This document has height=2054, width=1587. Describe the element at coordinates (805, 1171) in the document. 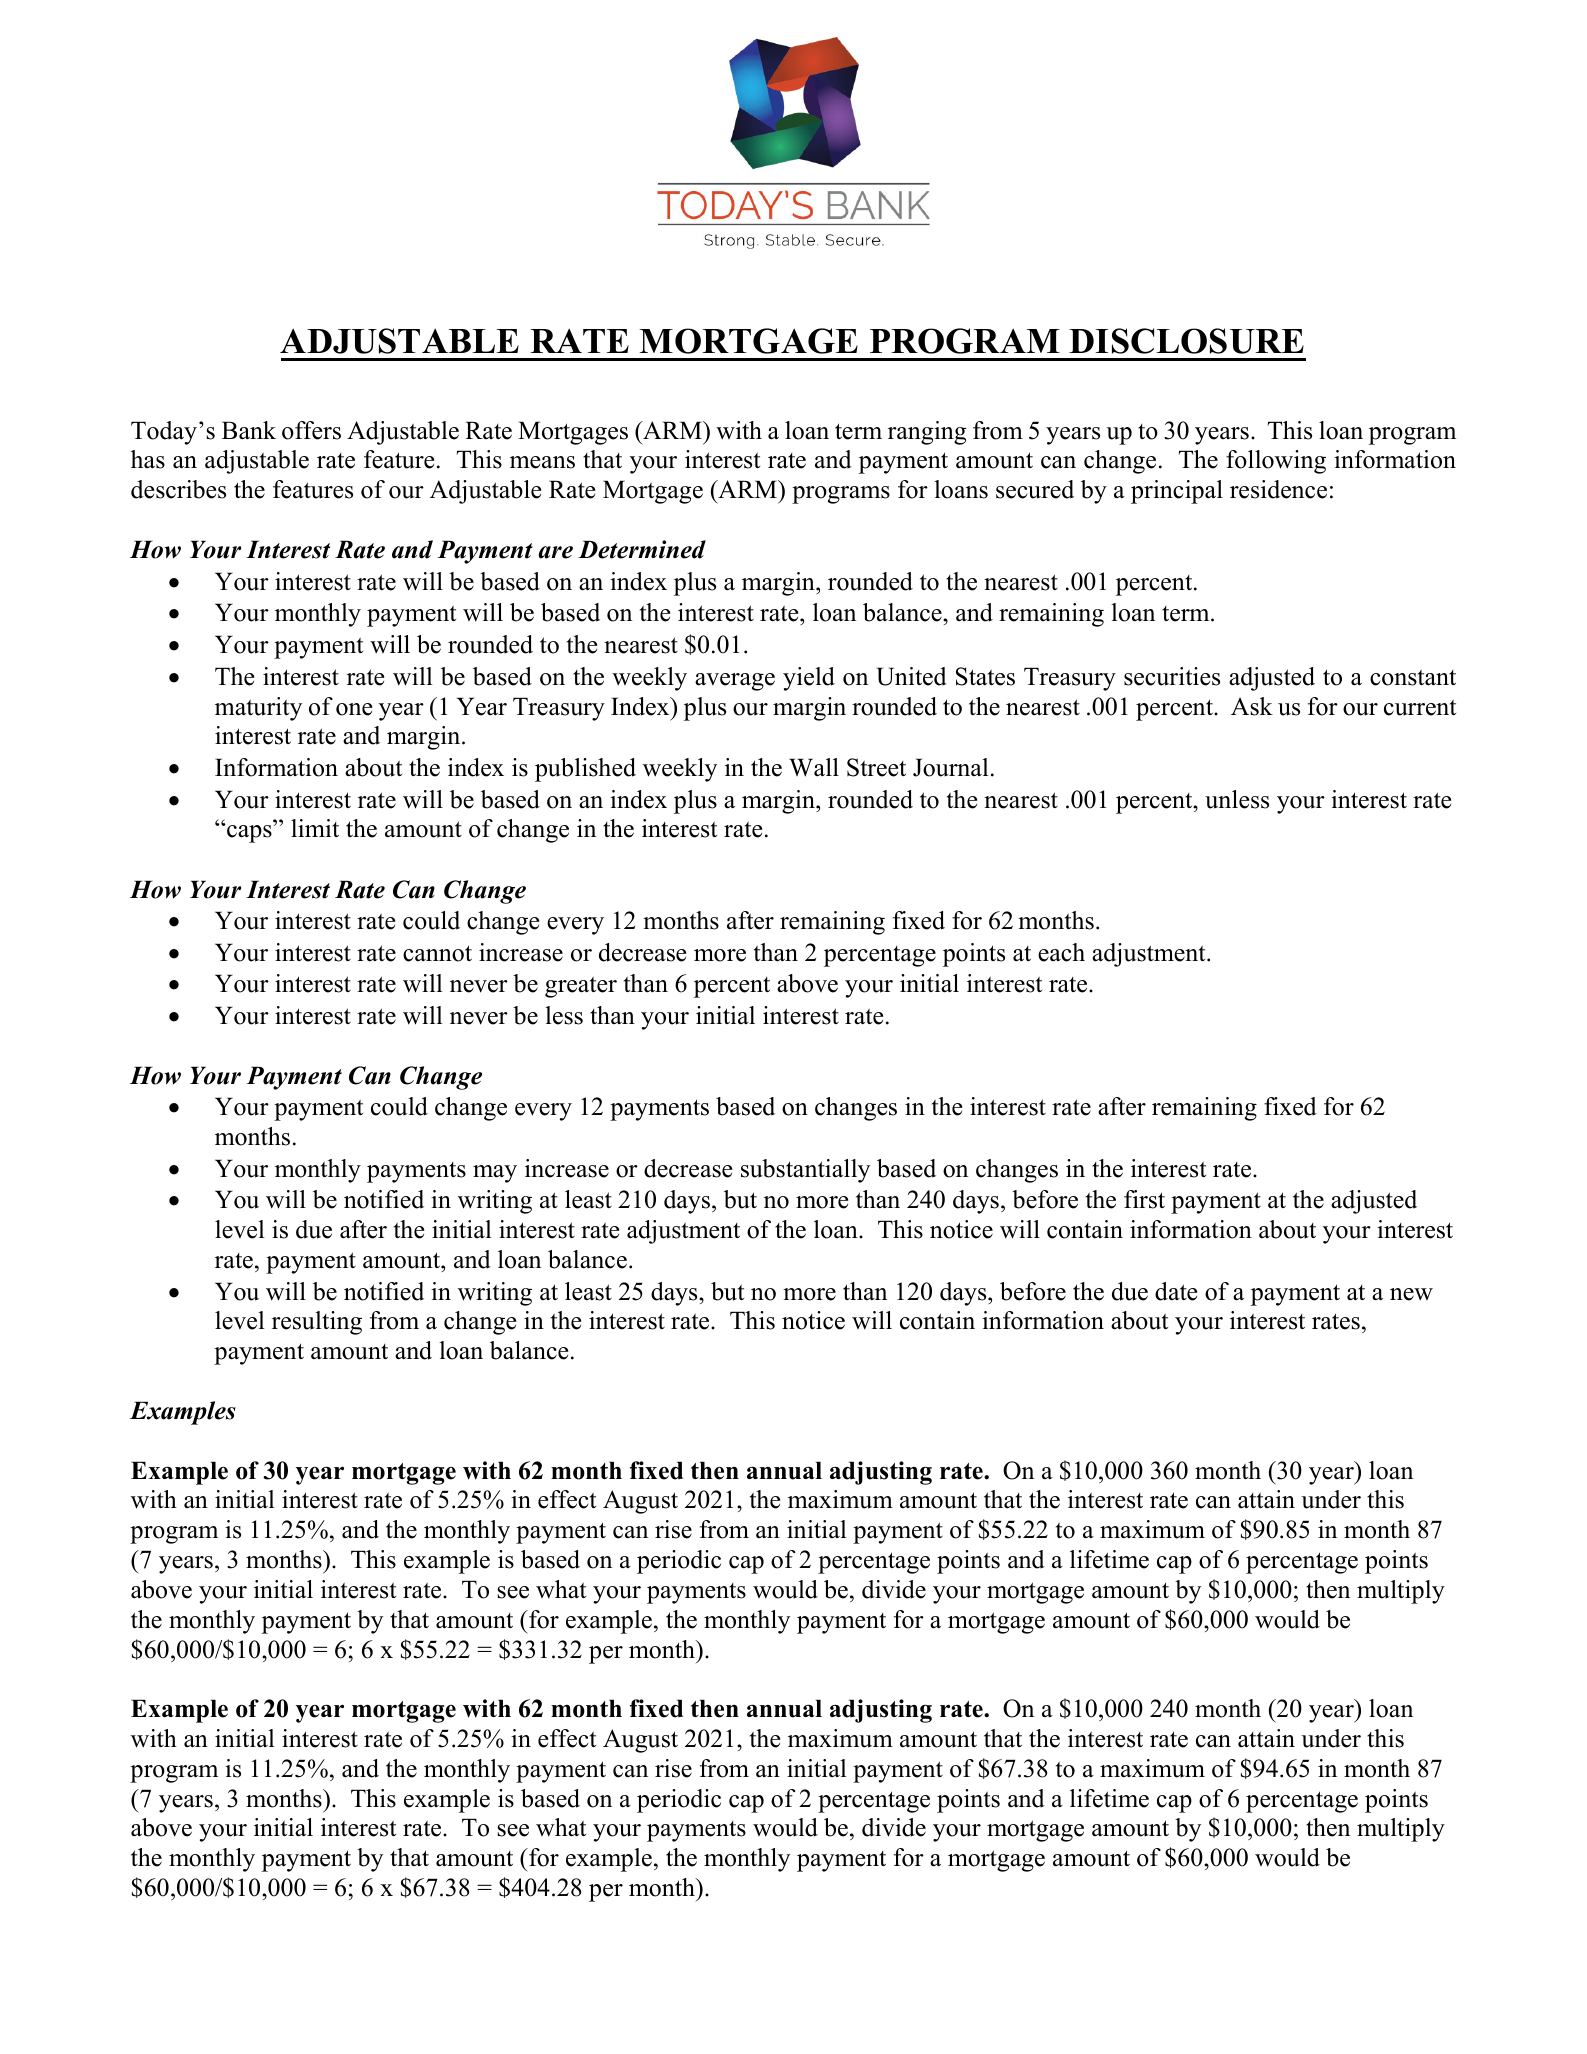

I see `substantially` at that location.
